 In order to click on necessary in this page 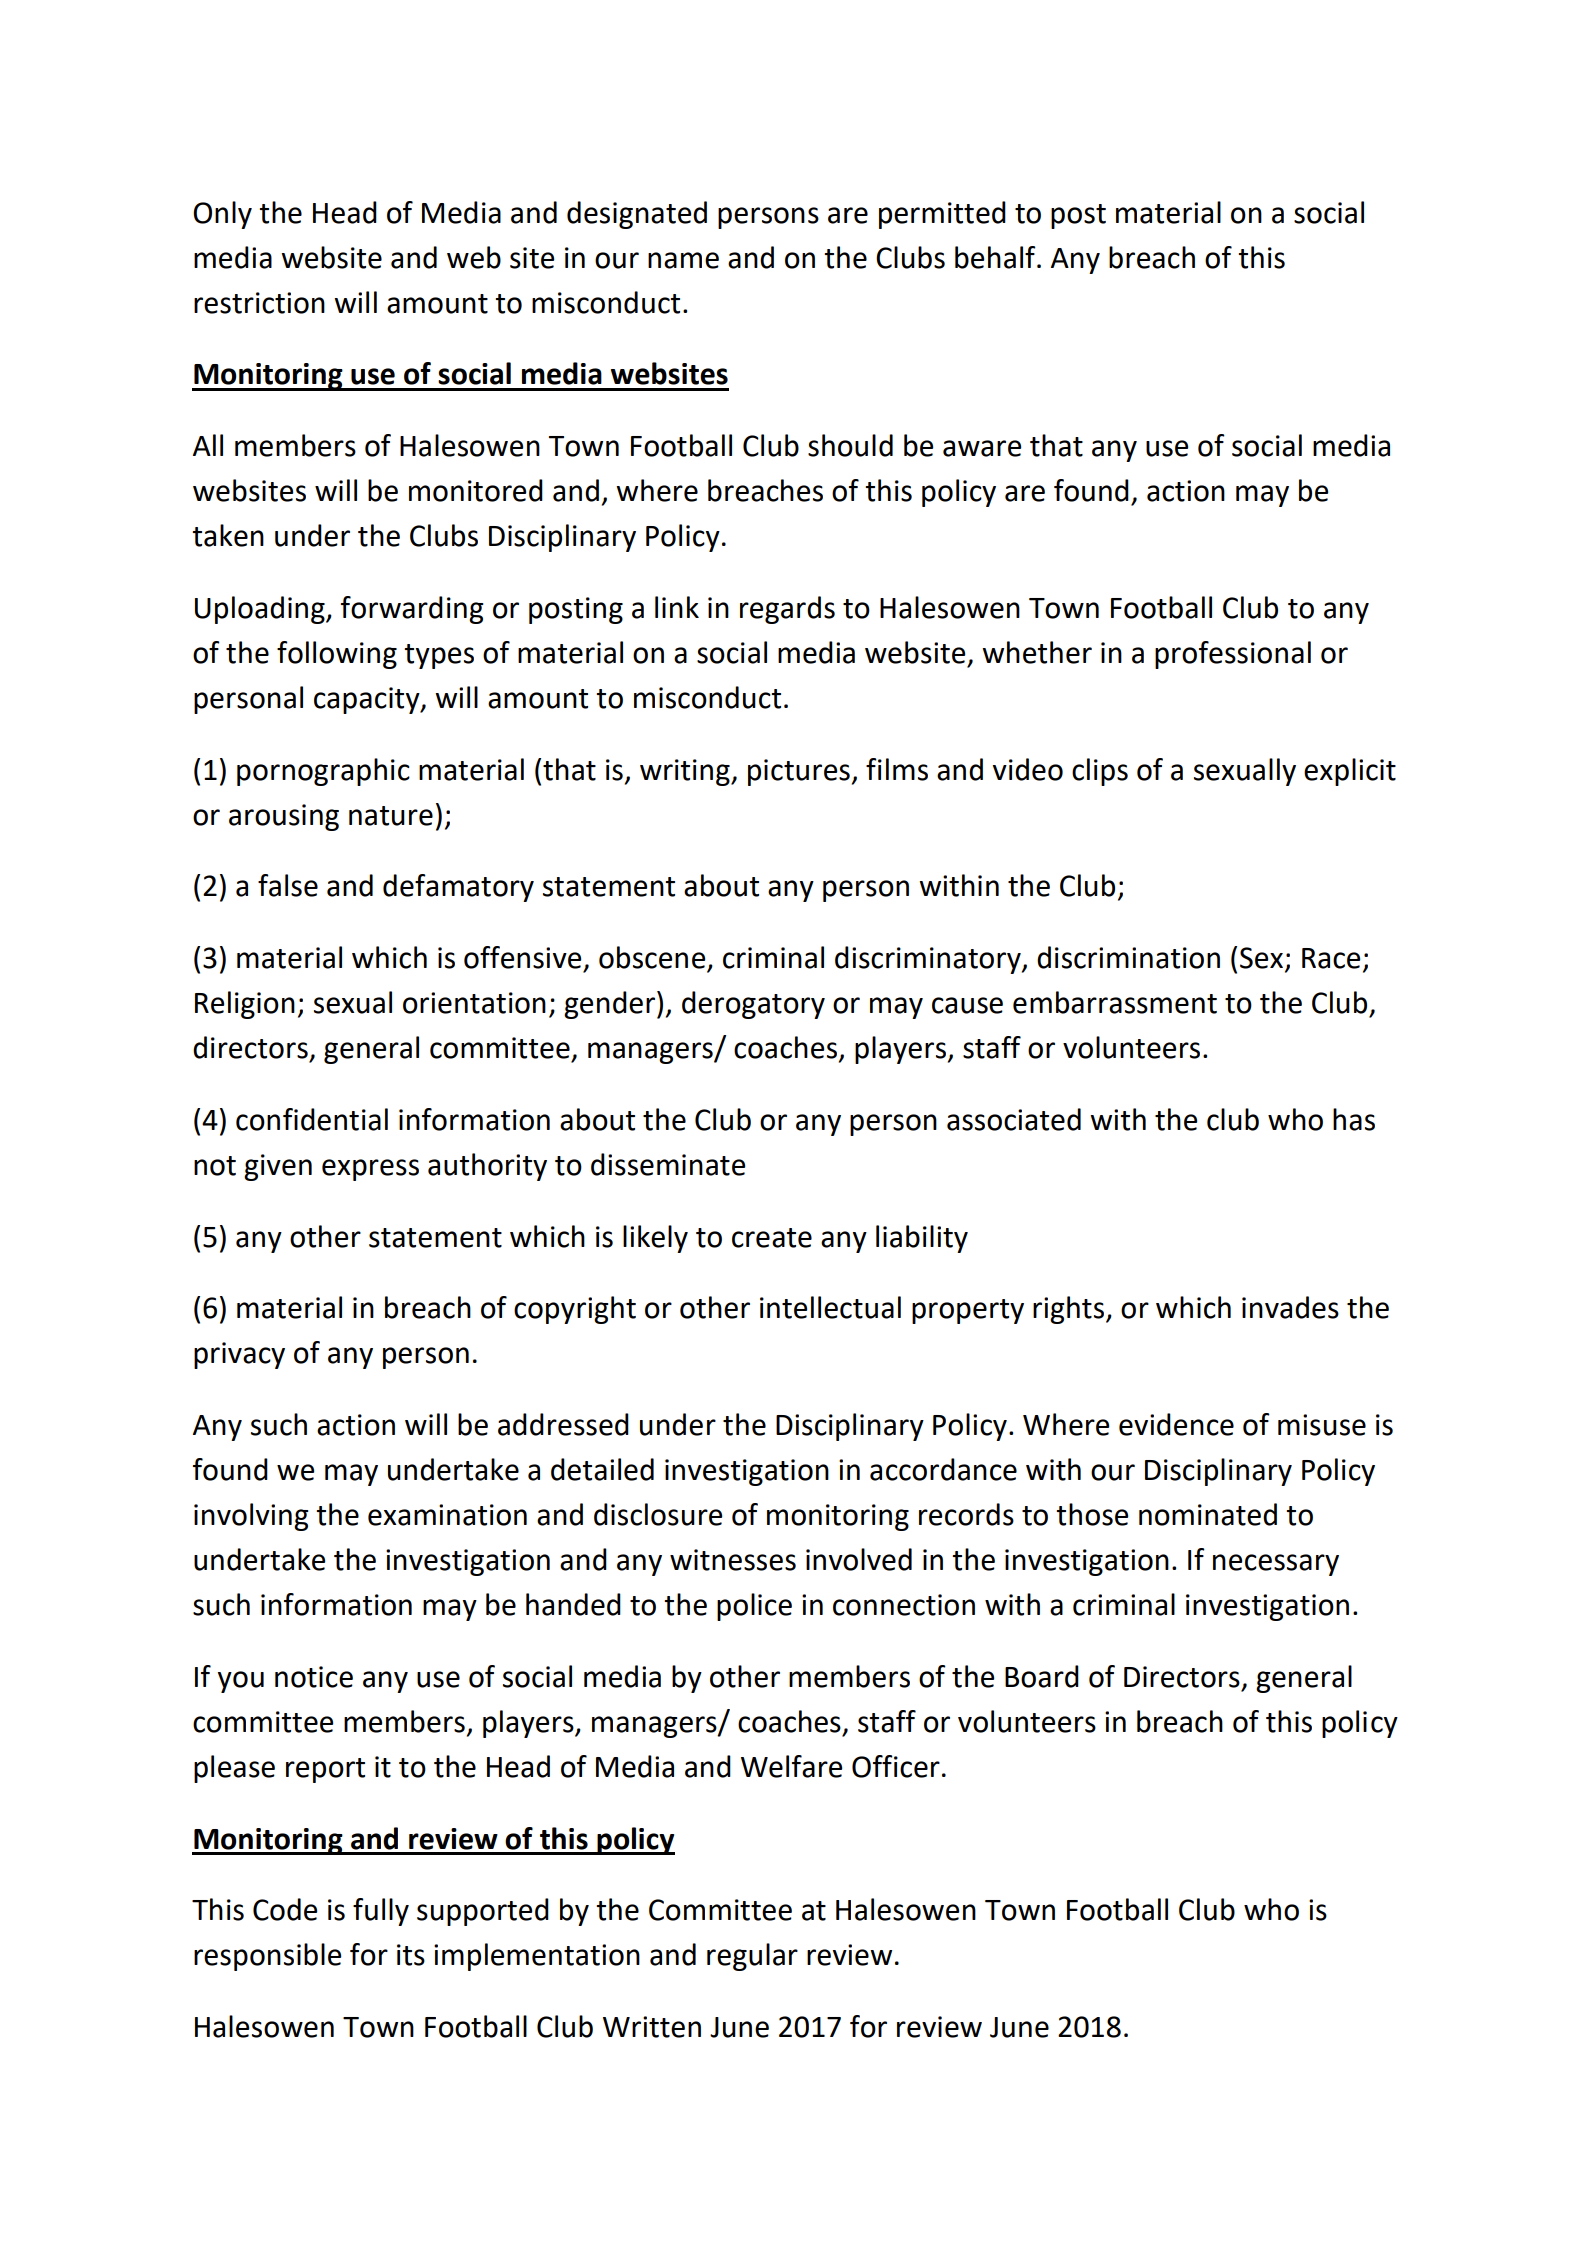, I will do `click(1276, 1565)`.
